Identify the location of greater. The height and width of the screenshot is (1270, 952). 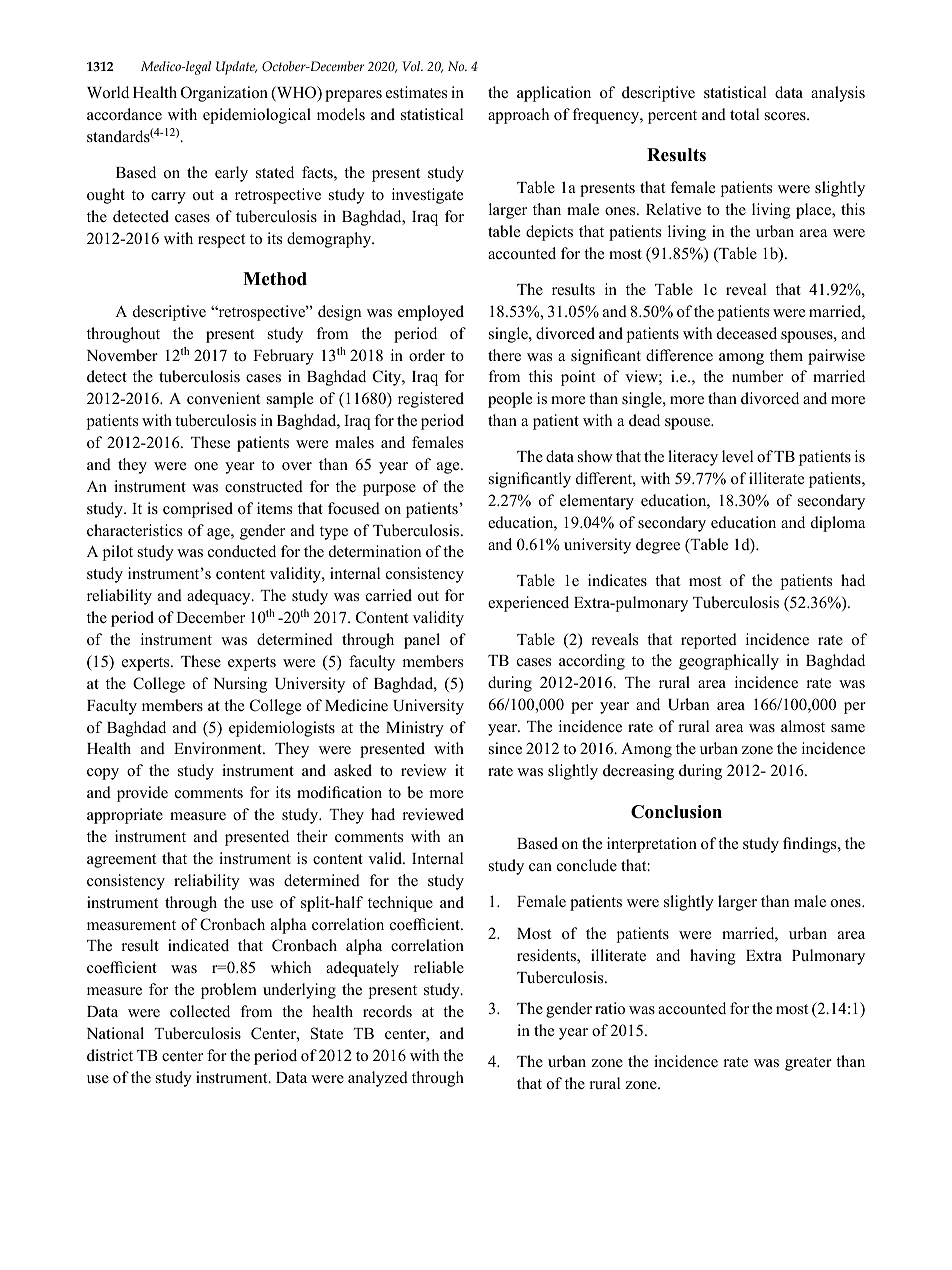
(808, 1064).
